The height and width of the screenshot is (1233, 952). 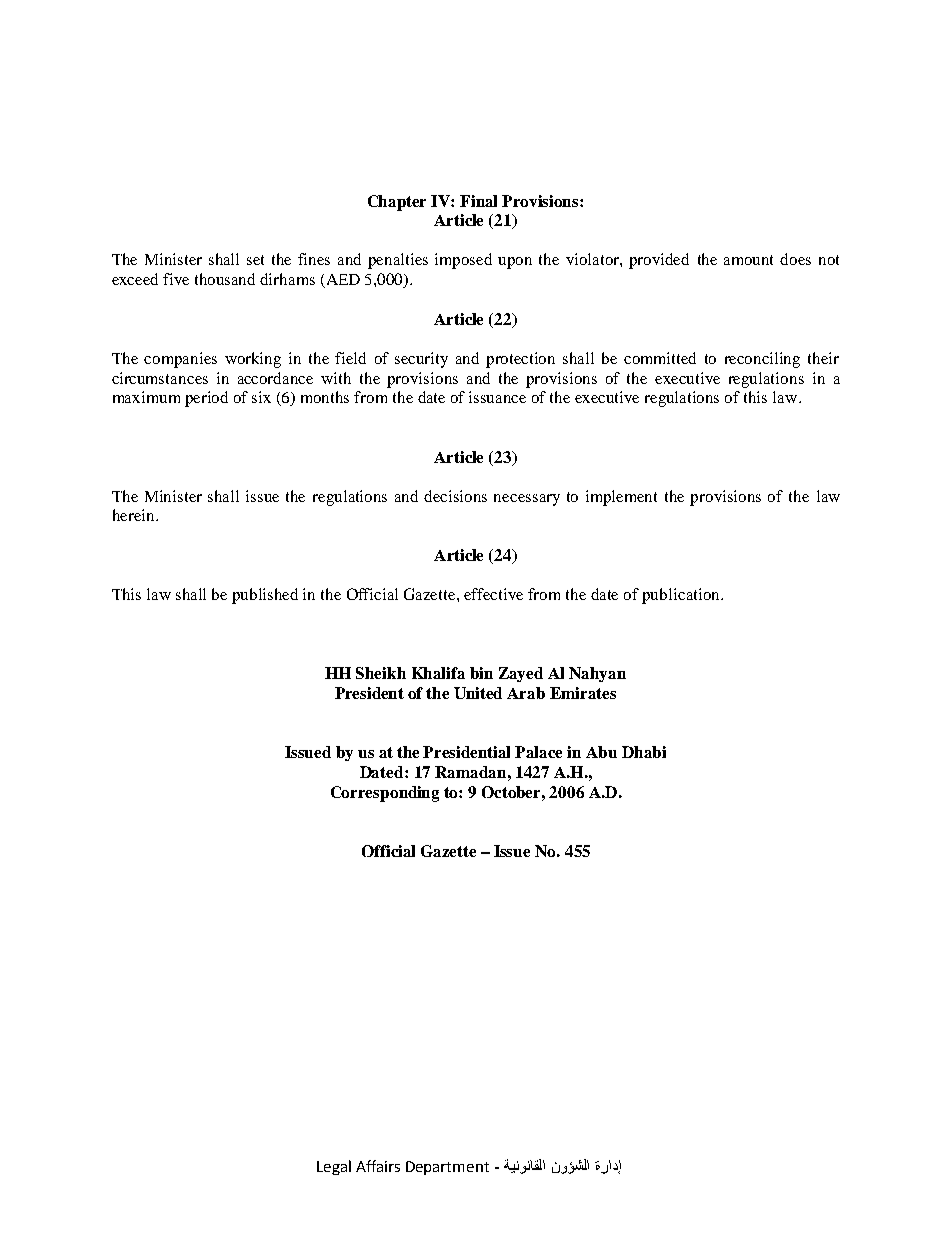 I want to click on herein, so click(x=135, y=515).
